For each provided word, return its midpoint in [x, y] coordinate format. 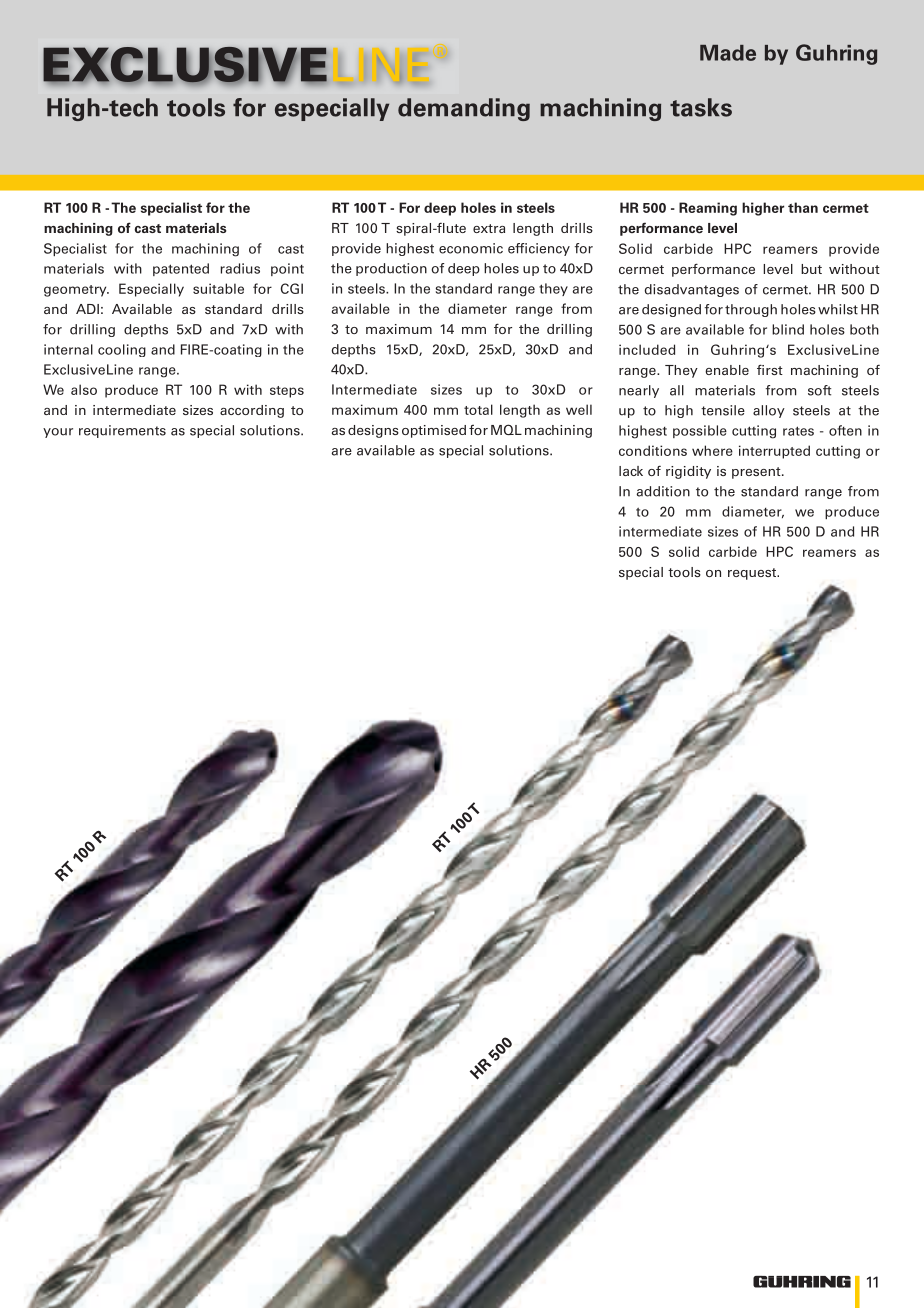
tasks [701, 107]
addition [663, 491]
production [391, 269]
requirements [122, 431]
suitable [218, 288]
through [751, 310]
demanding [464, 109]
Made [728, 53]
